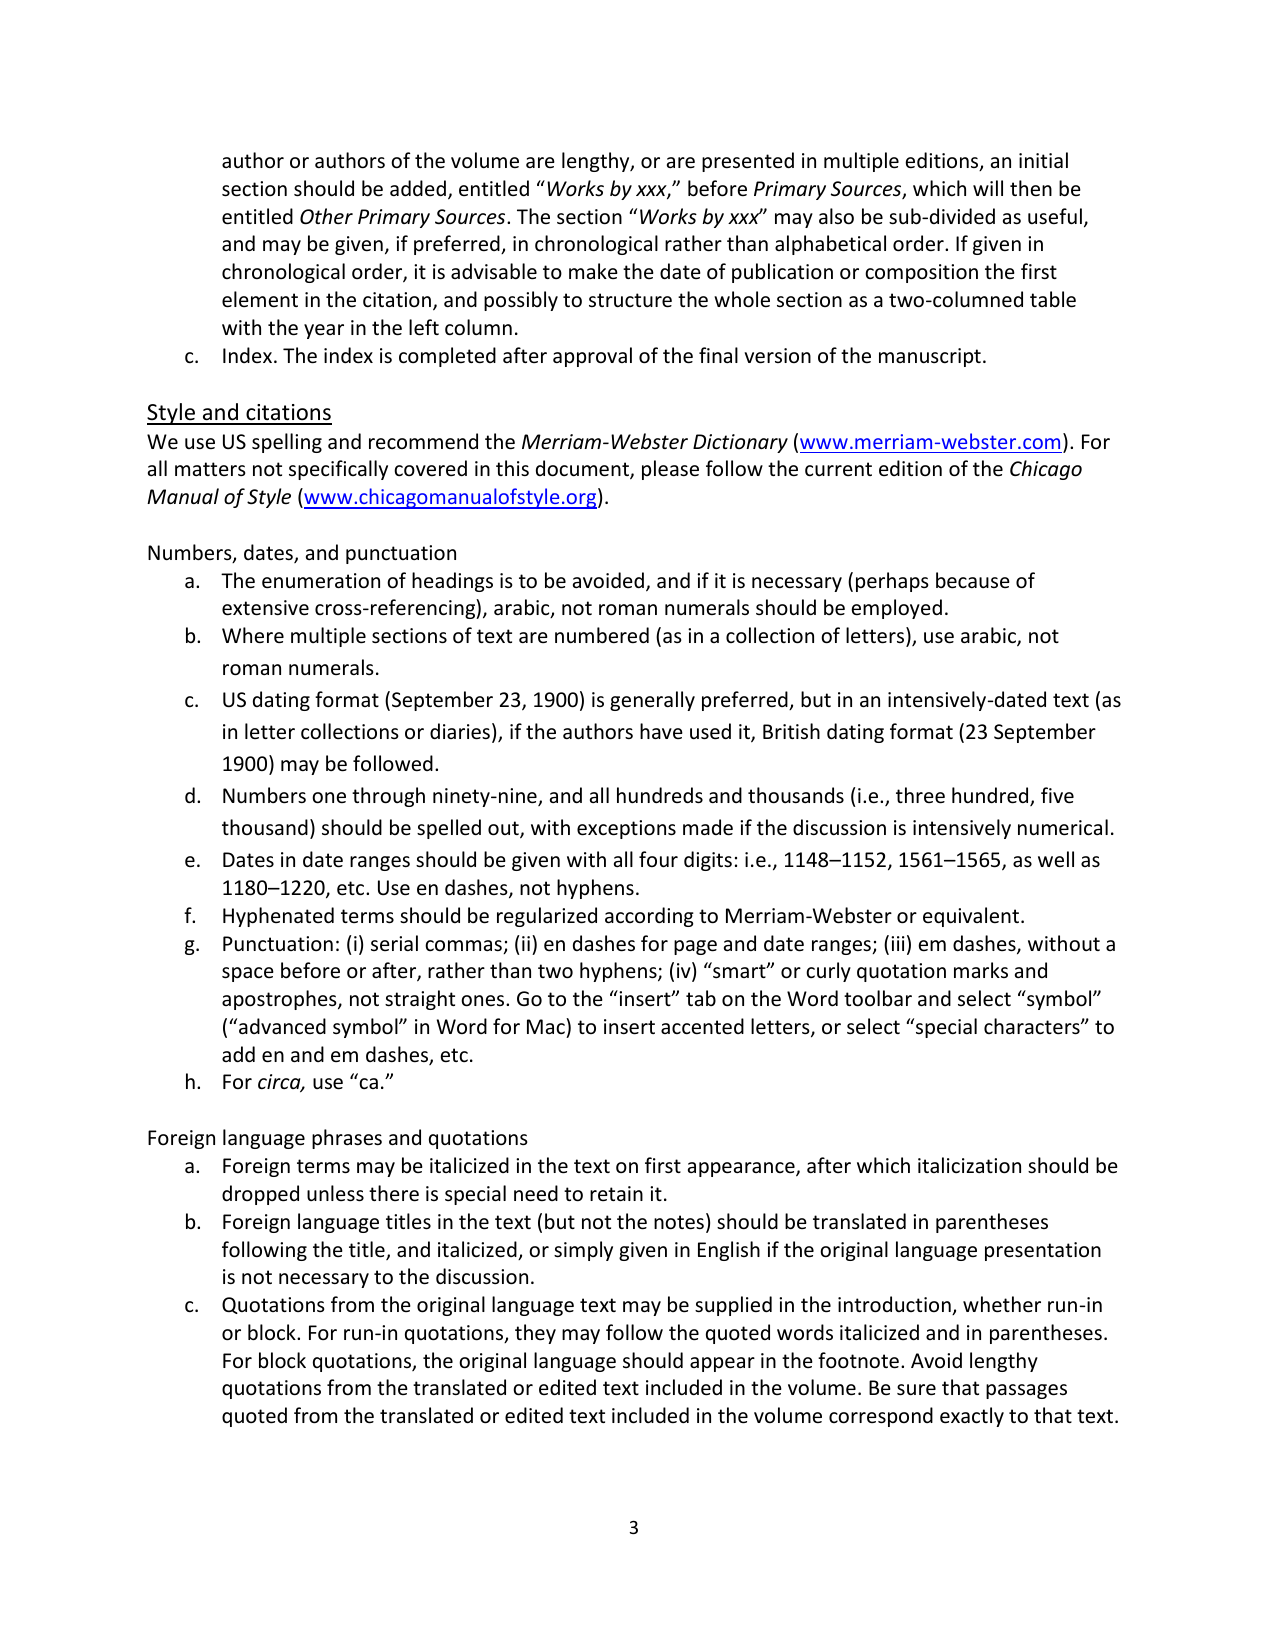 The height and width of the page is (1640, 1268). I want to click on through, so click(388, 797).
